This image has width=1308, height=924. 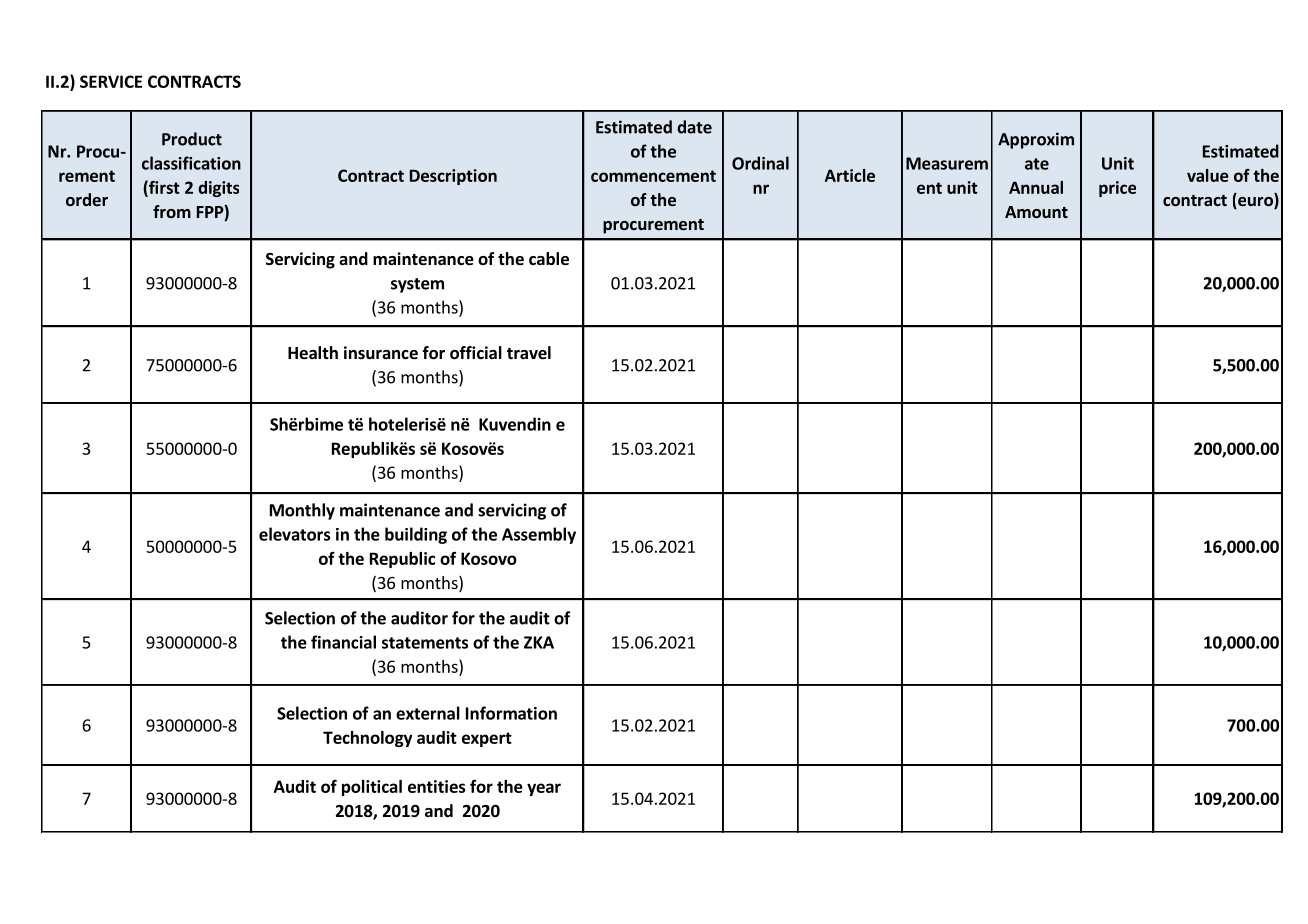 I want to click on Product, so click(x=192, y=139).
